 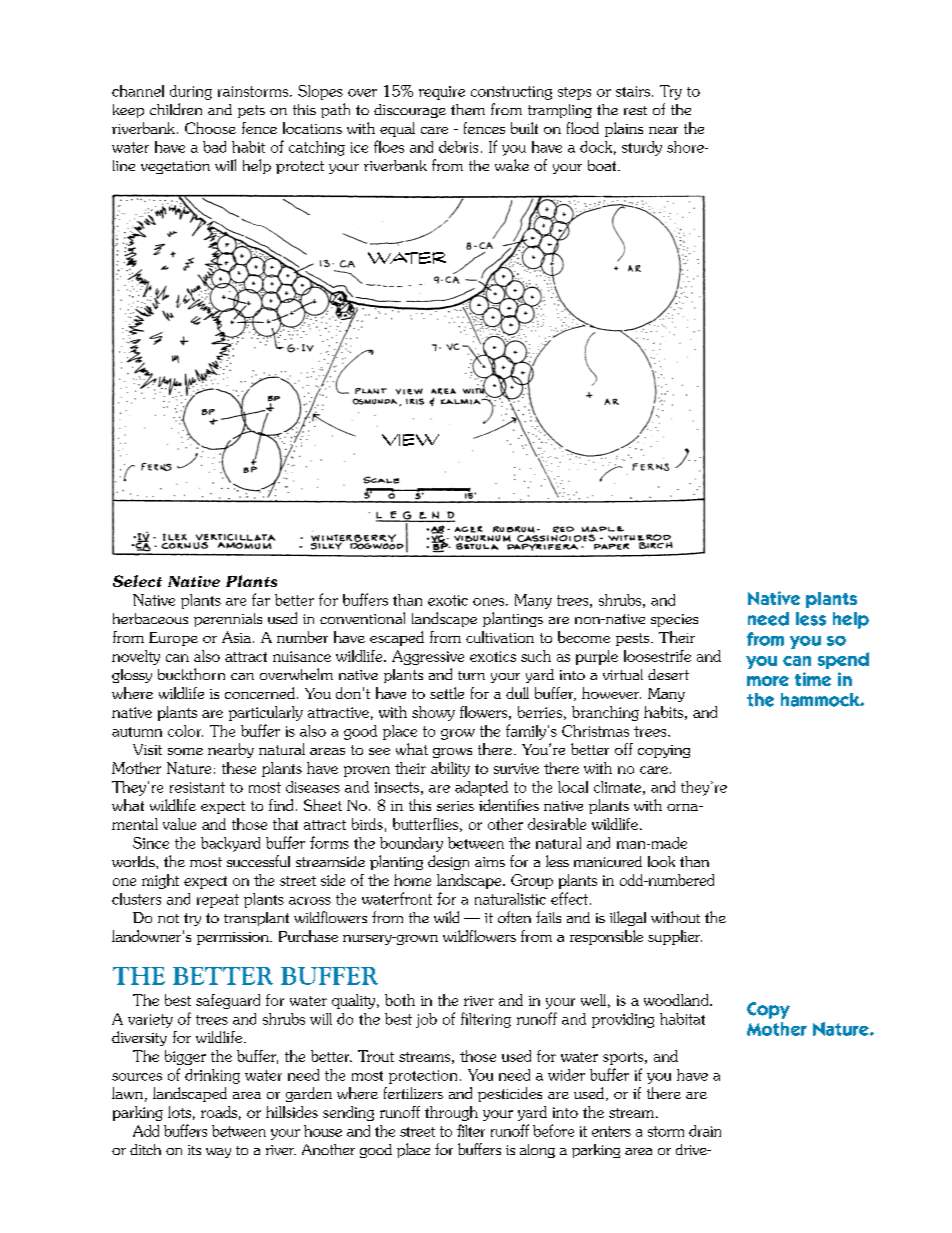 I want to click on through, so click(x=451, y=1113).
